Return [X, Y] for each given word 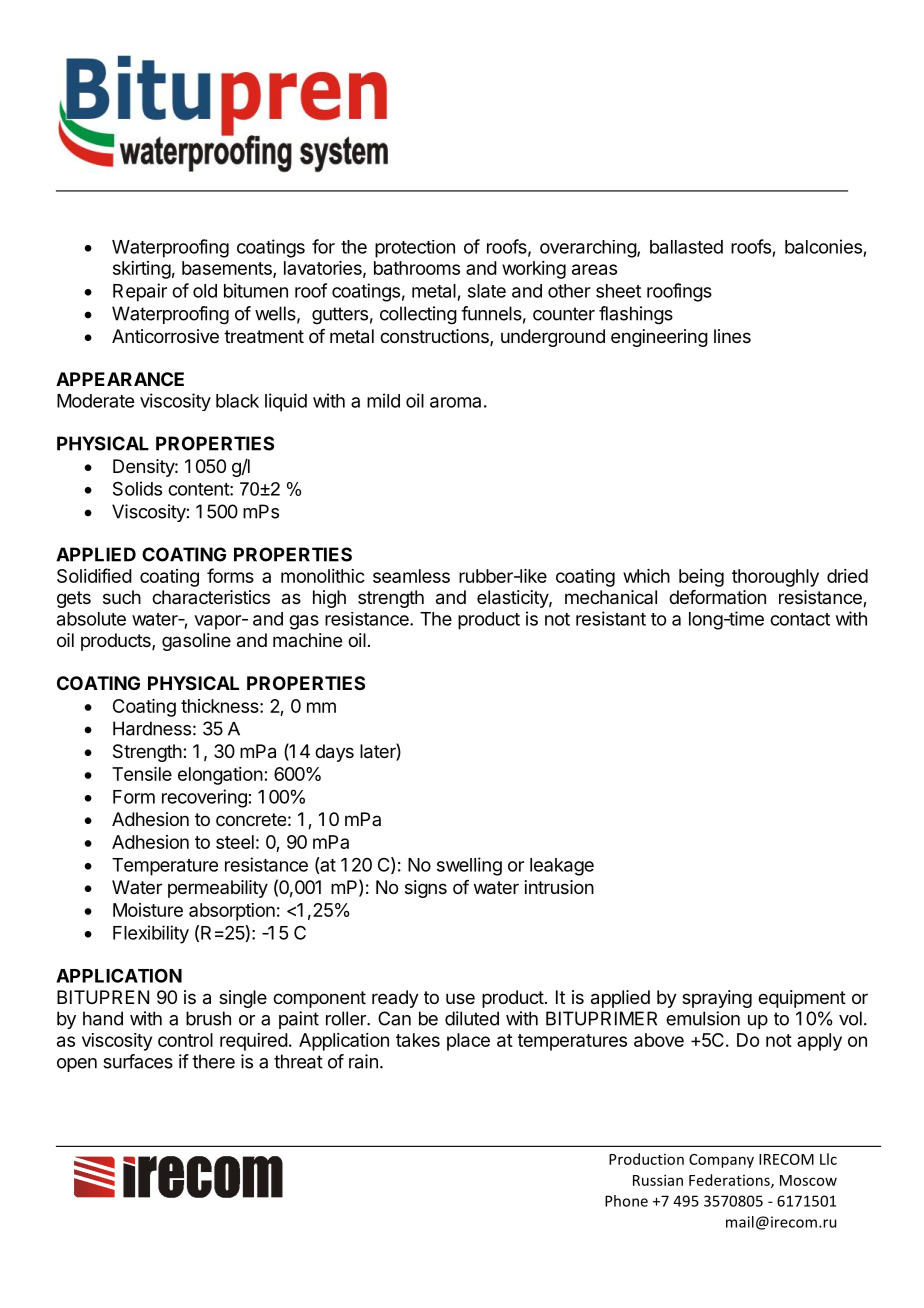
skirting [142, 270]
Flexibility [151, 934]
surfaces [138, 1061]
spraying [717, 999]
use [460, 998]
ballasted [686, 247]
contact [800, 619]
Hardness [152, 728]
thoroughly [775, 578]
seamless [411, 576]
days [334, 753]
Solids [137, 488]
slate [487, 291]
